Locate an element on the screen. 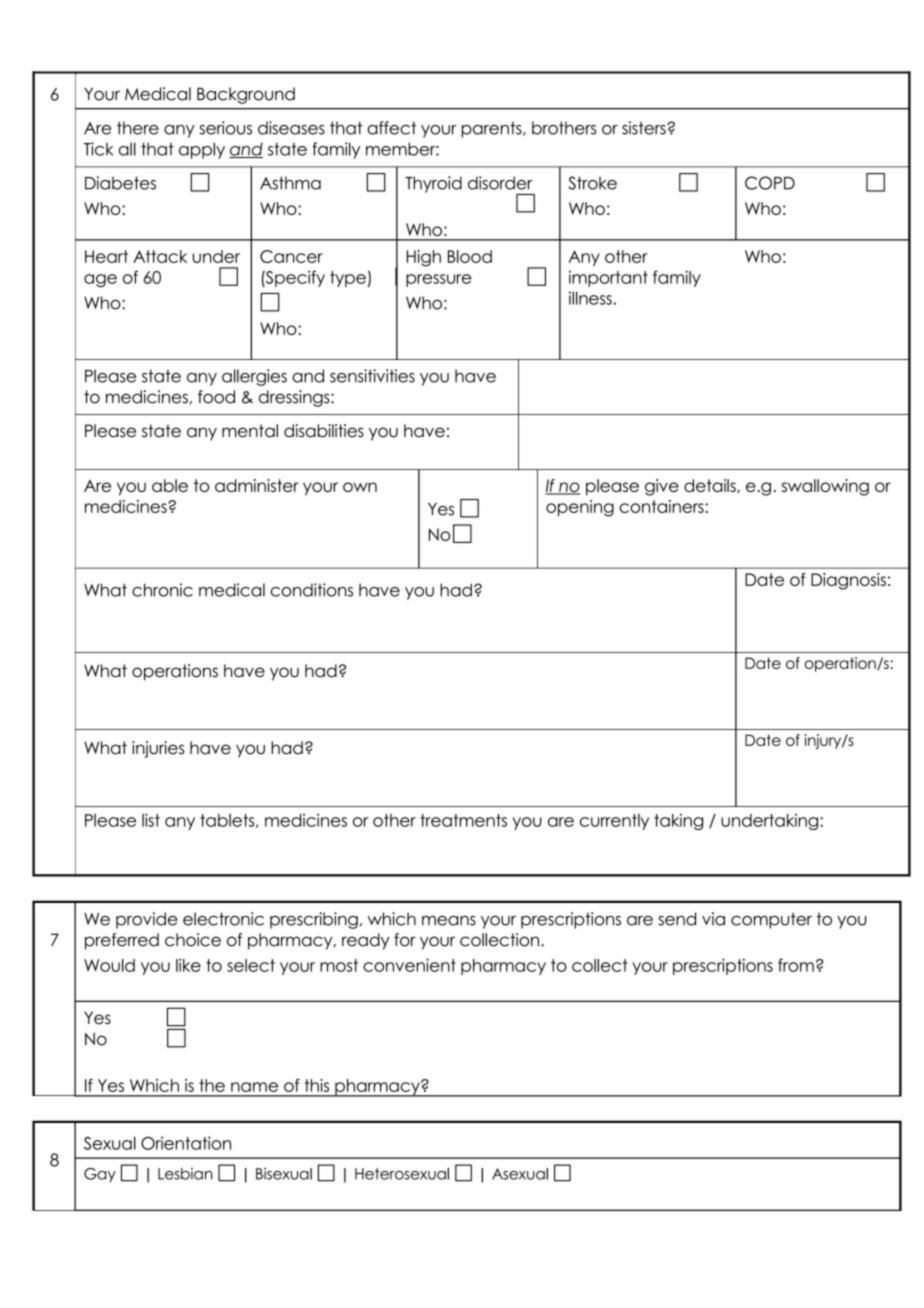 The image size is (924, 1308). means is located at coordinates (449, 921).
